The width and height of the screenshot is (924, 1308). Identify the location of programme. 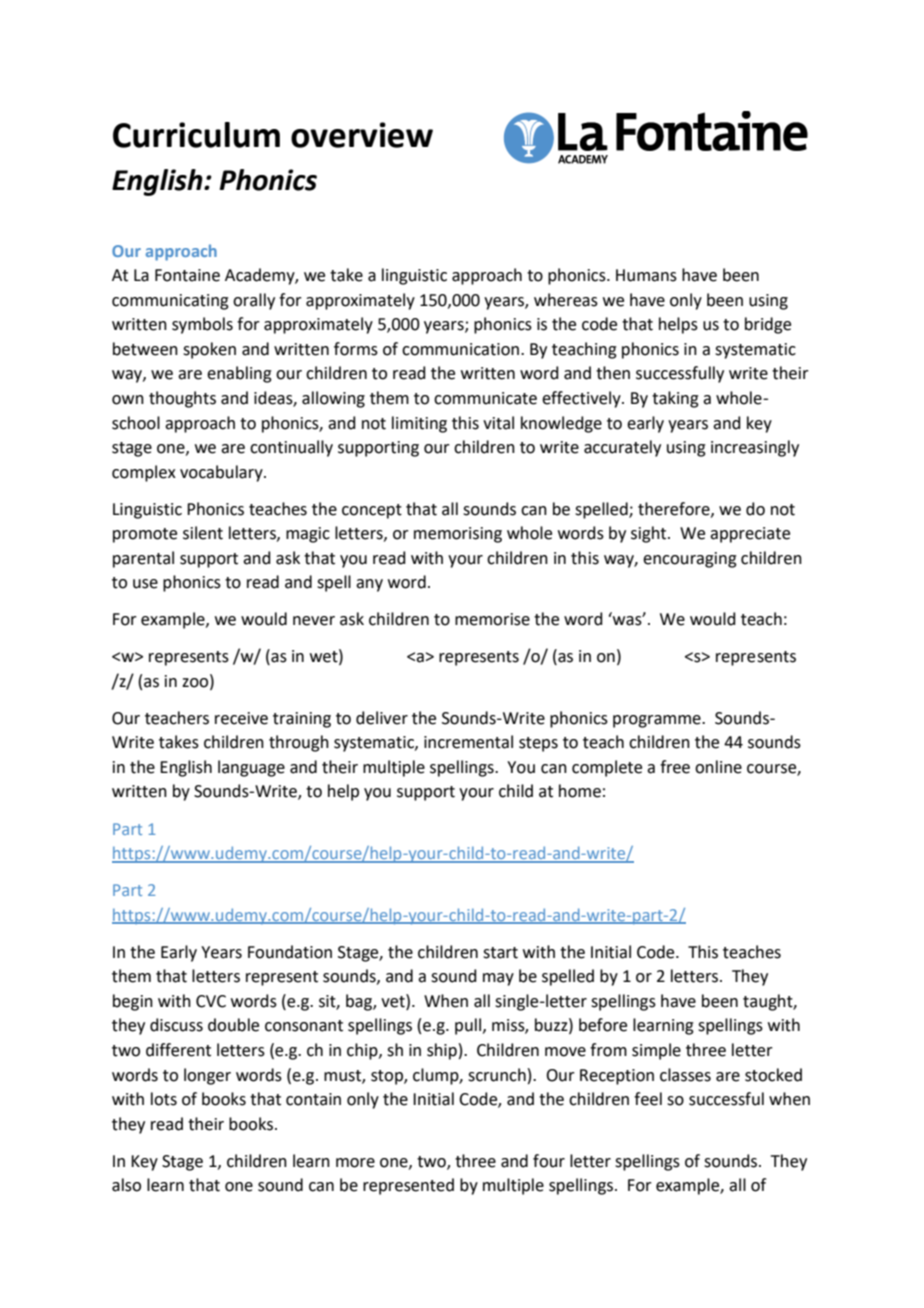
(658, 721).
